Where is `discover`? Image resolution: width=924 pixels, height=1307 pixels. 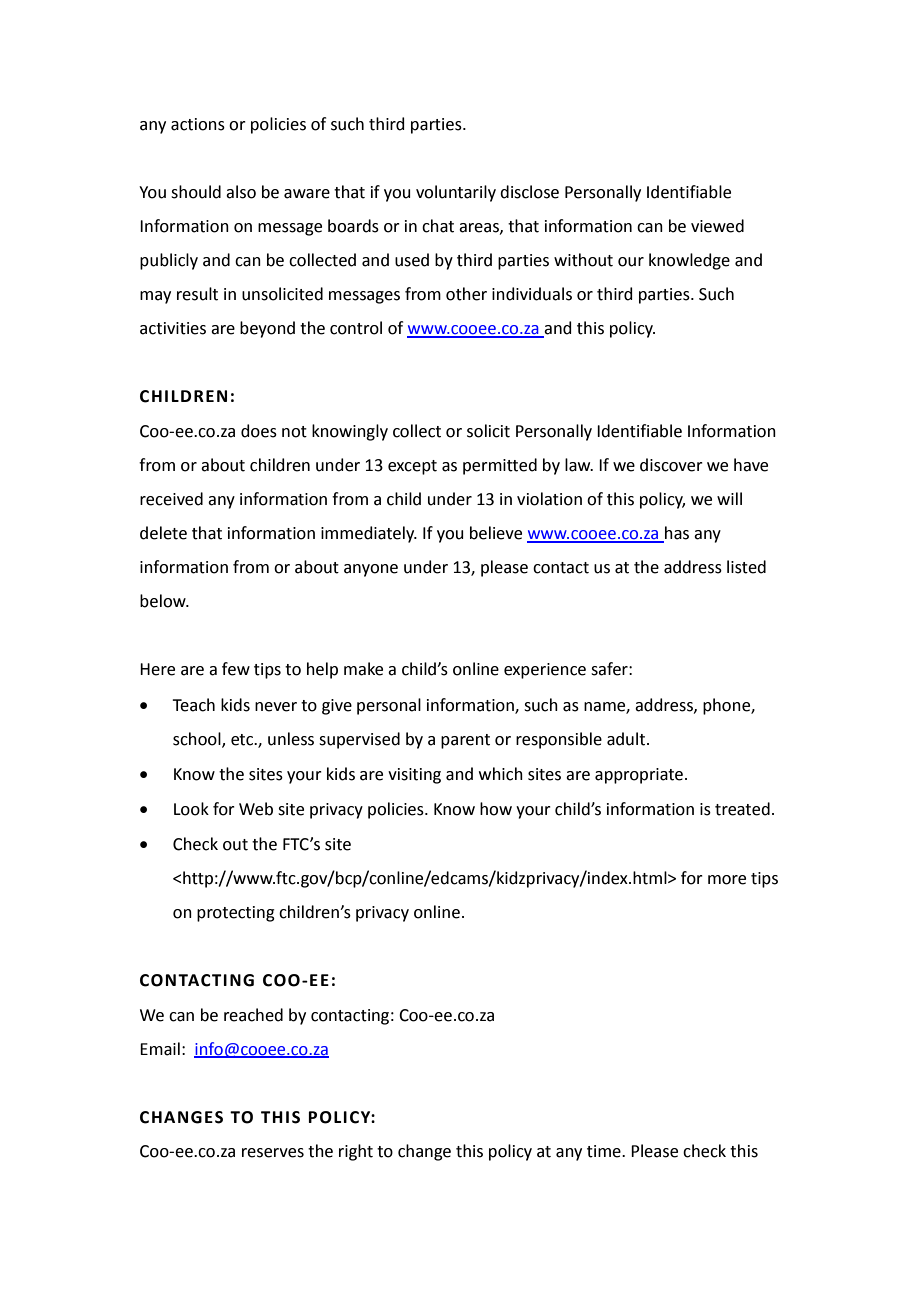
discover is located at coordinates (671, 465).
